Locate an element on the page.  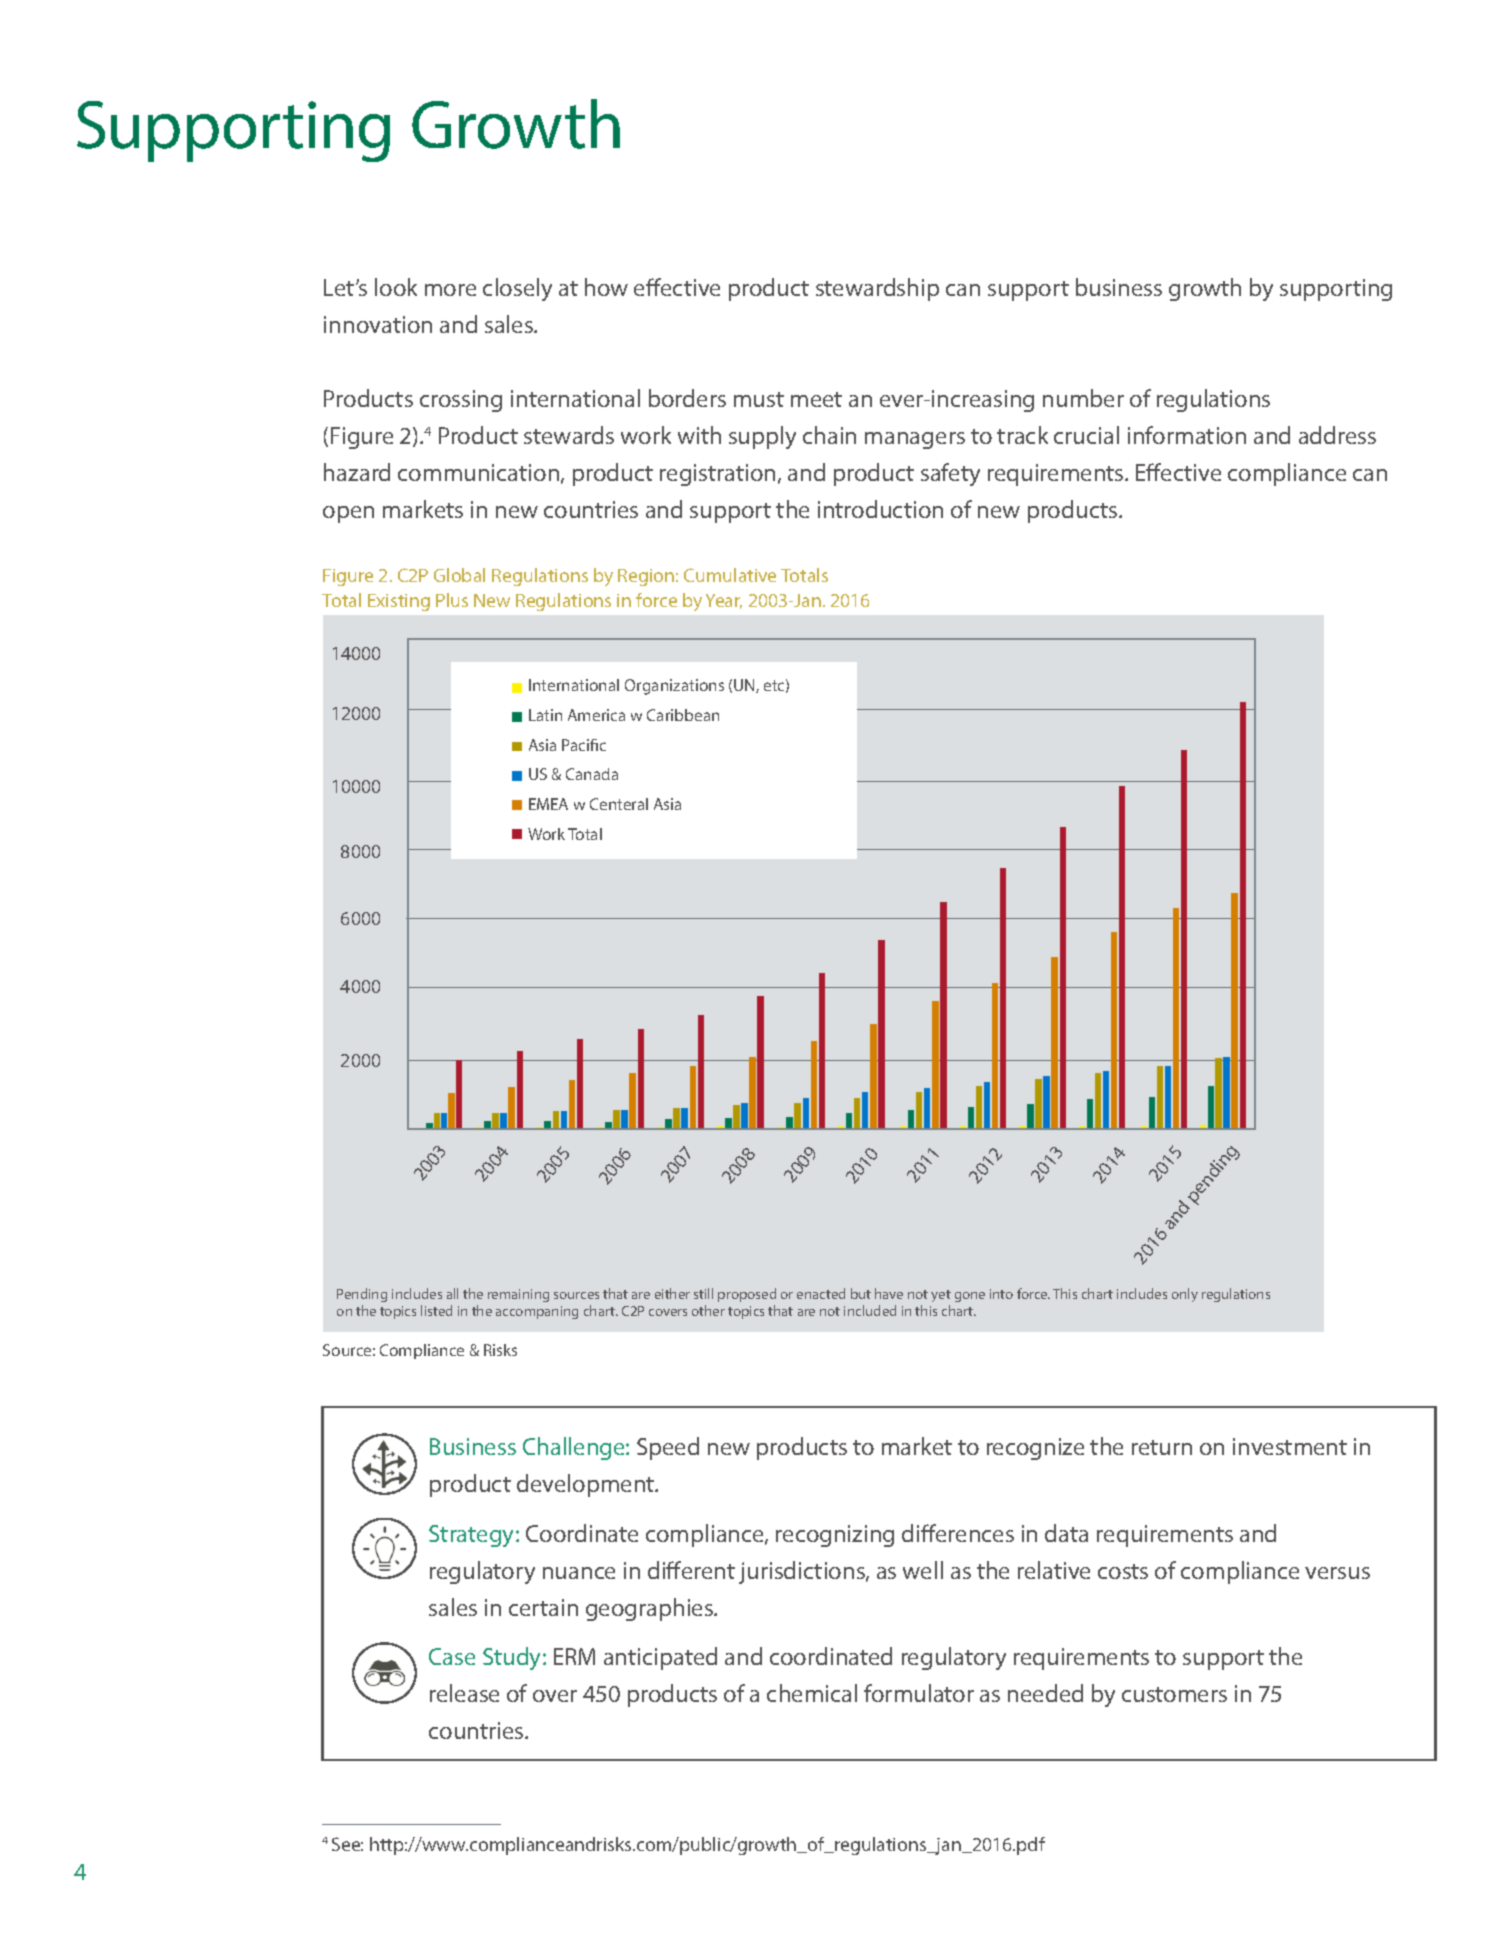
return is located at coordinates (1162, 1447).
